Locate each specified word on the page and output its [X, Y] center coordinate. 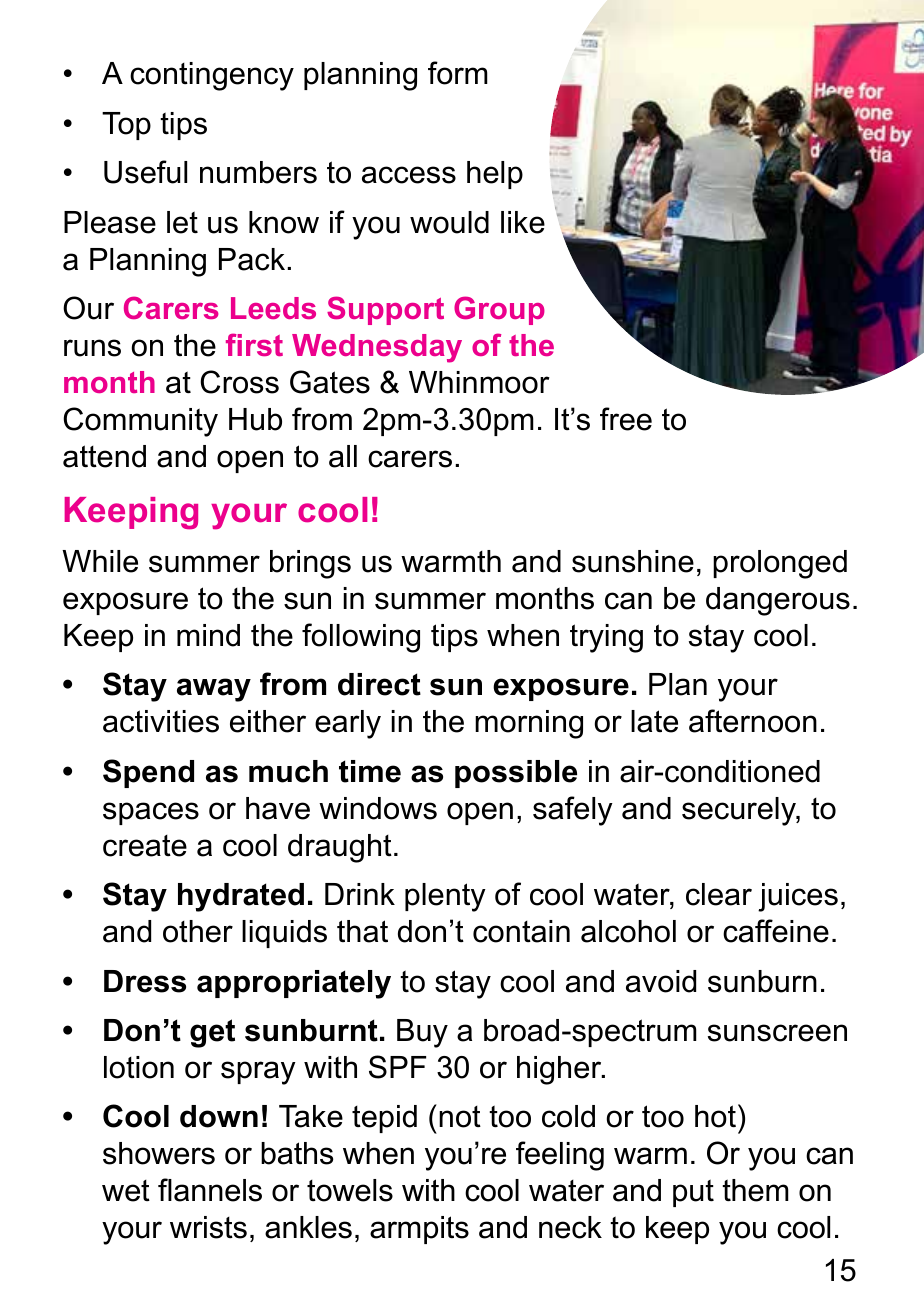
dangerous [778, 601]
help [495, 175]
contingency [212, 76]
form [458, 73]
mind [208, 635]
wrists [208, 1227]
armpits [419, 1230]
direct [379, 684]
